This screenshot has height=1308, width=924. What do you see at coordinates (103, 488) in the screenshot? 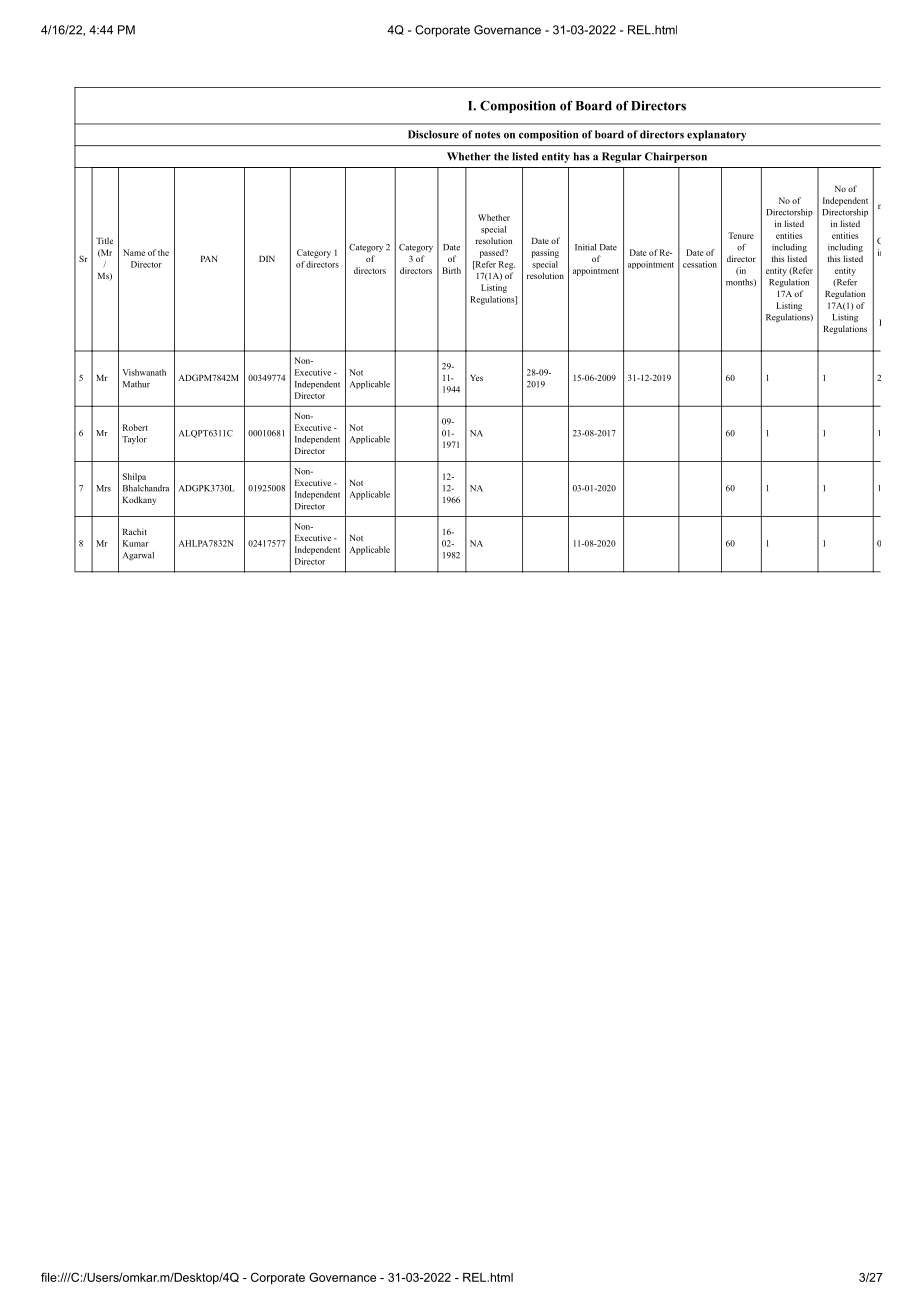
I see `Mrs` at bounding box center [103, 488].
